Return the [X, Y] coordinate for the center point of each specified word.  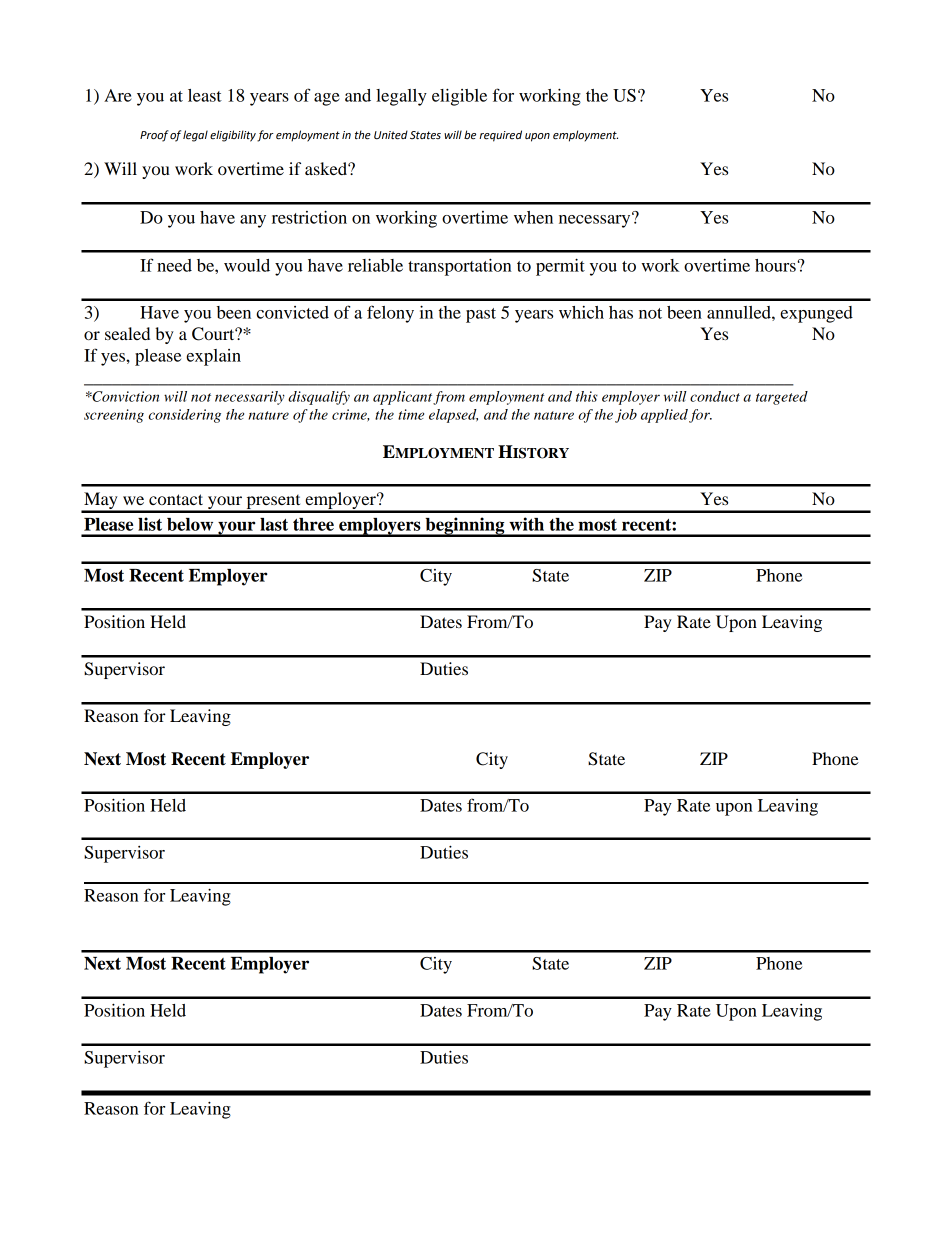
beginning [465, 527]
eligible [459, 97]
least [205, 95]
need [174, 265]
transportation [460, 267]
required [500, 136]
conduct [715, 396]
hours [776, 265]
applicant [402, 398]
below [190, 524]
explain [213, 357]
